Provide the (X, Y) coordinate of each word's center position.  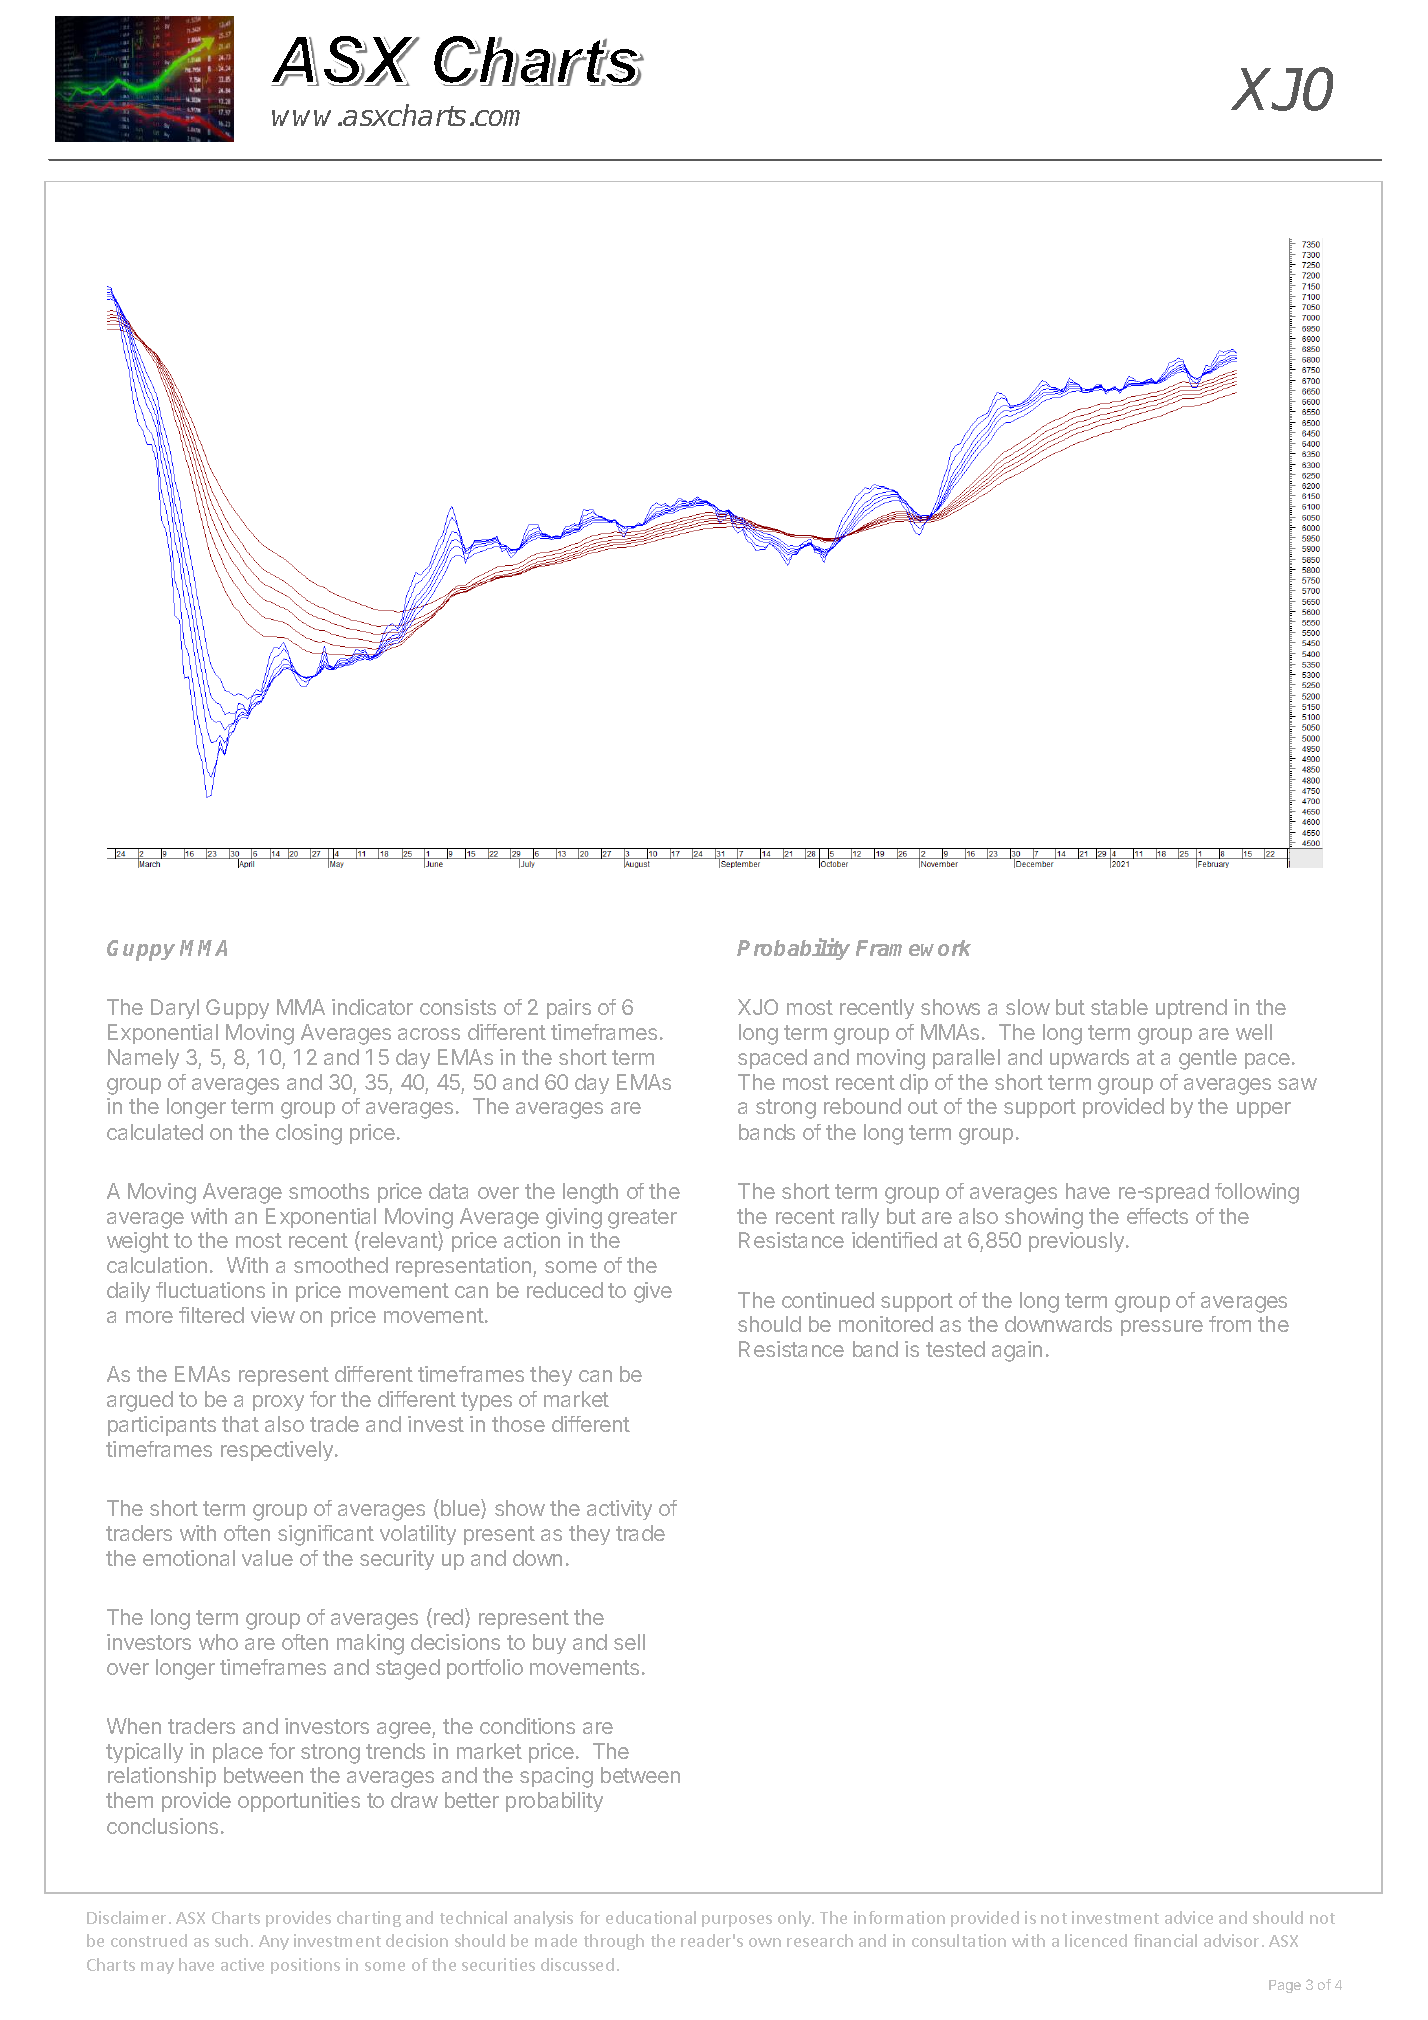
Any (274, 1942)
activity (619, 1510)
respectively (277, 1451)
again (1017, 1351)
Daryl (175, 1009)
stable (1119, 1007)
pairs (569, 1009)
